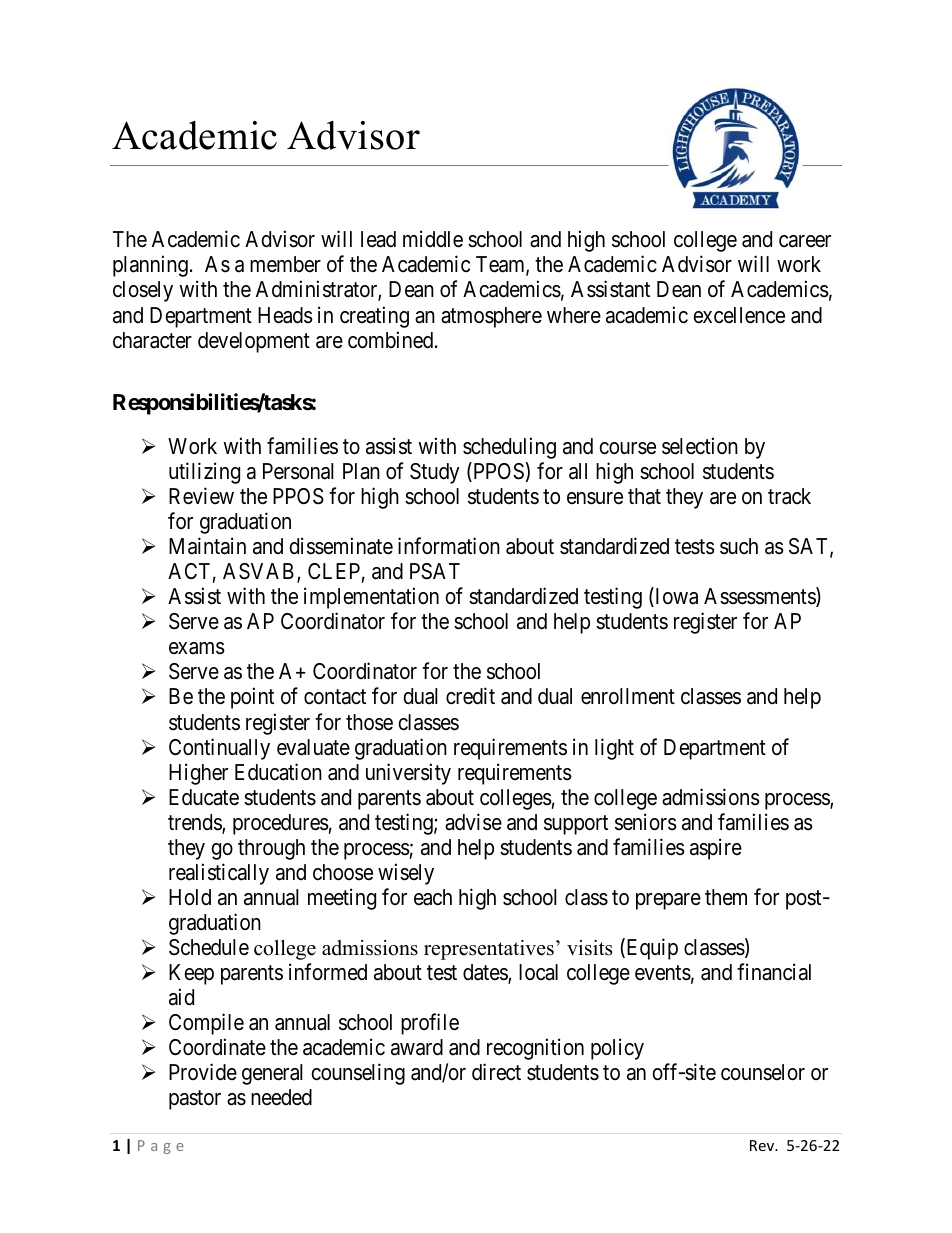 This document has width=952, height=1233. I want to click on middle, so click(433, 239).
